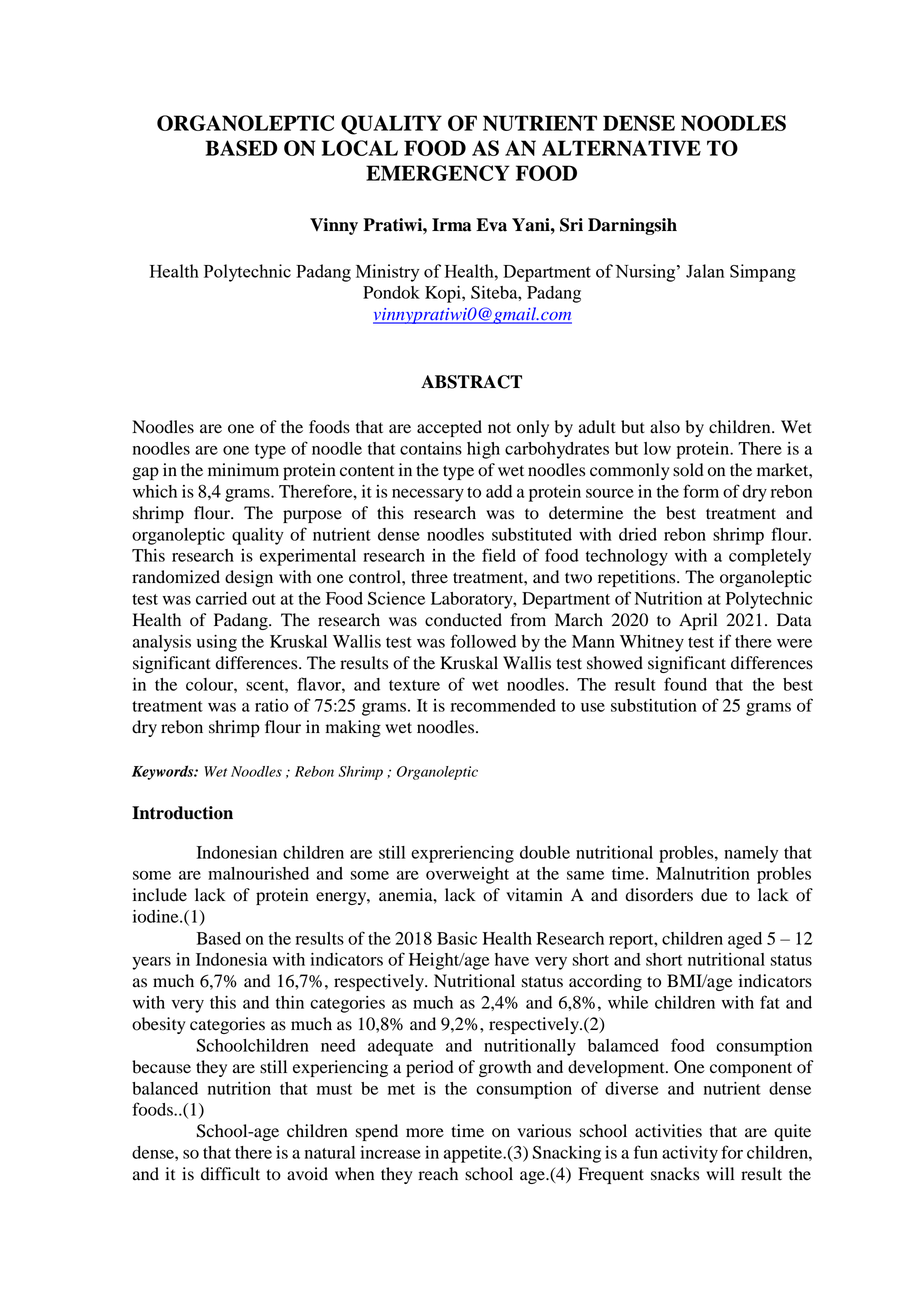 This image has height=1307, width=924. What do you see at coordinates (243, 470) in the image?
I see `minimum` at bounding box center [243, 470].
